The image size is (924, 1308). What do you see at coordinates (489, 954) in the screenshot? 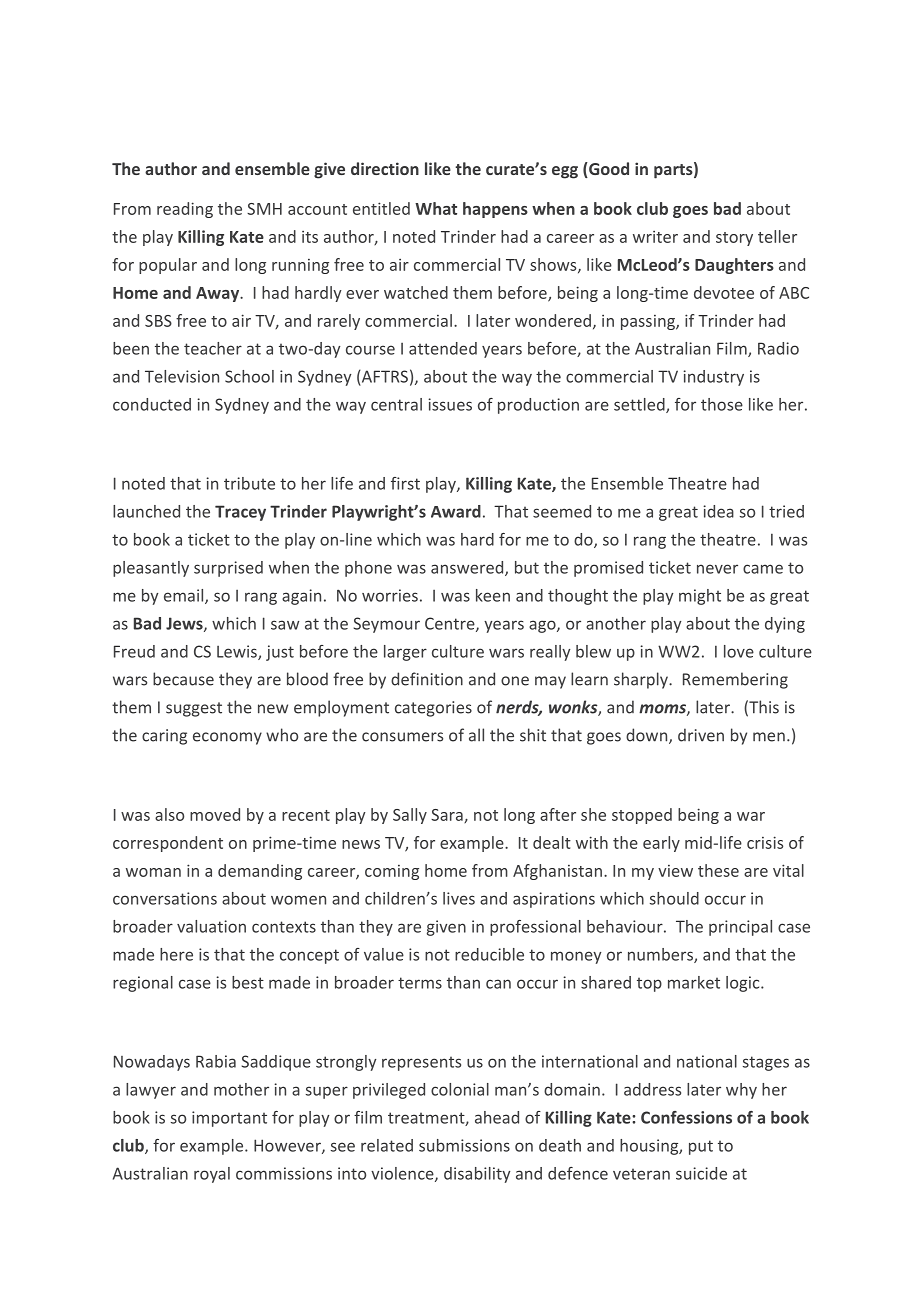
I see `reducible` at bounding box center [489, 954].
